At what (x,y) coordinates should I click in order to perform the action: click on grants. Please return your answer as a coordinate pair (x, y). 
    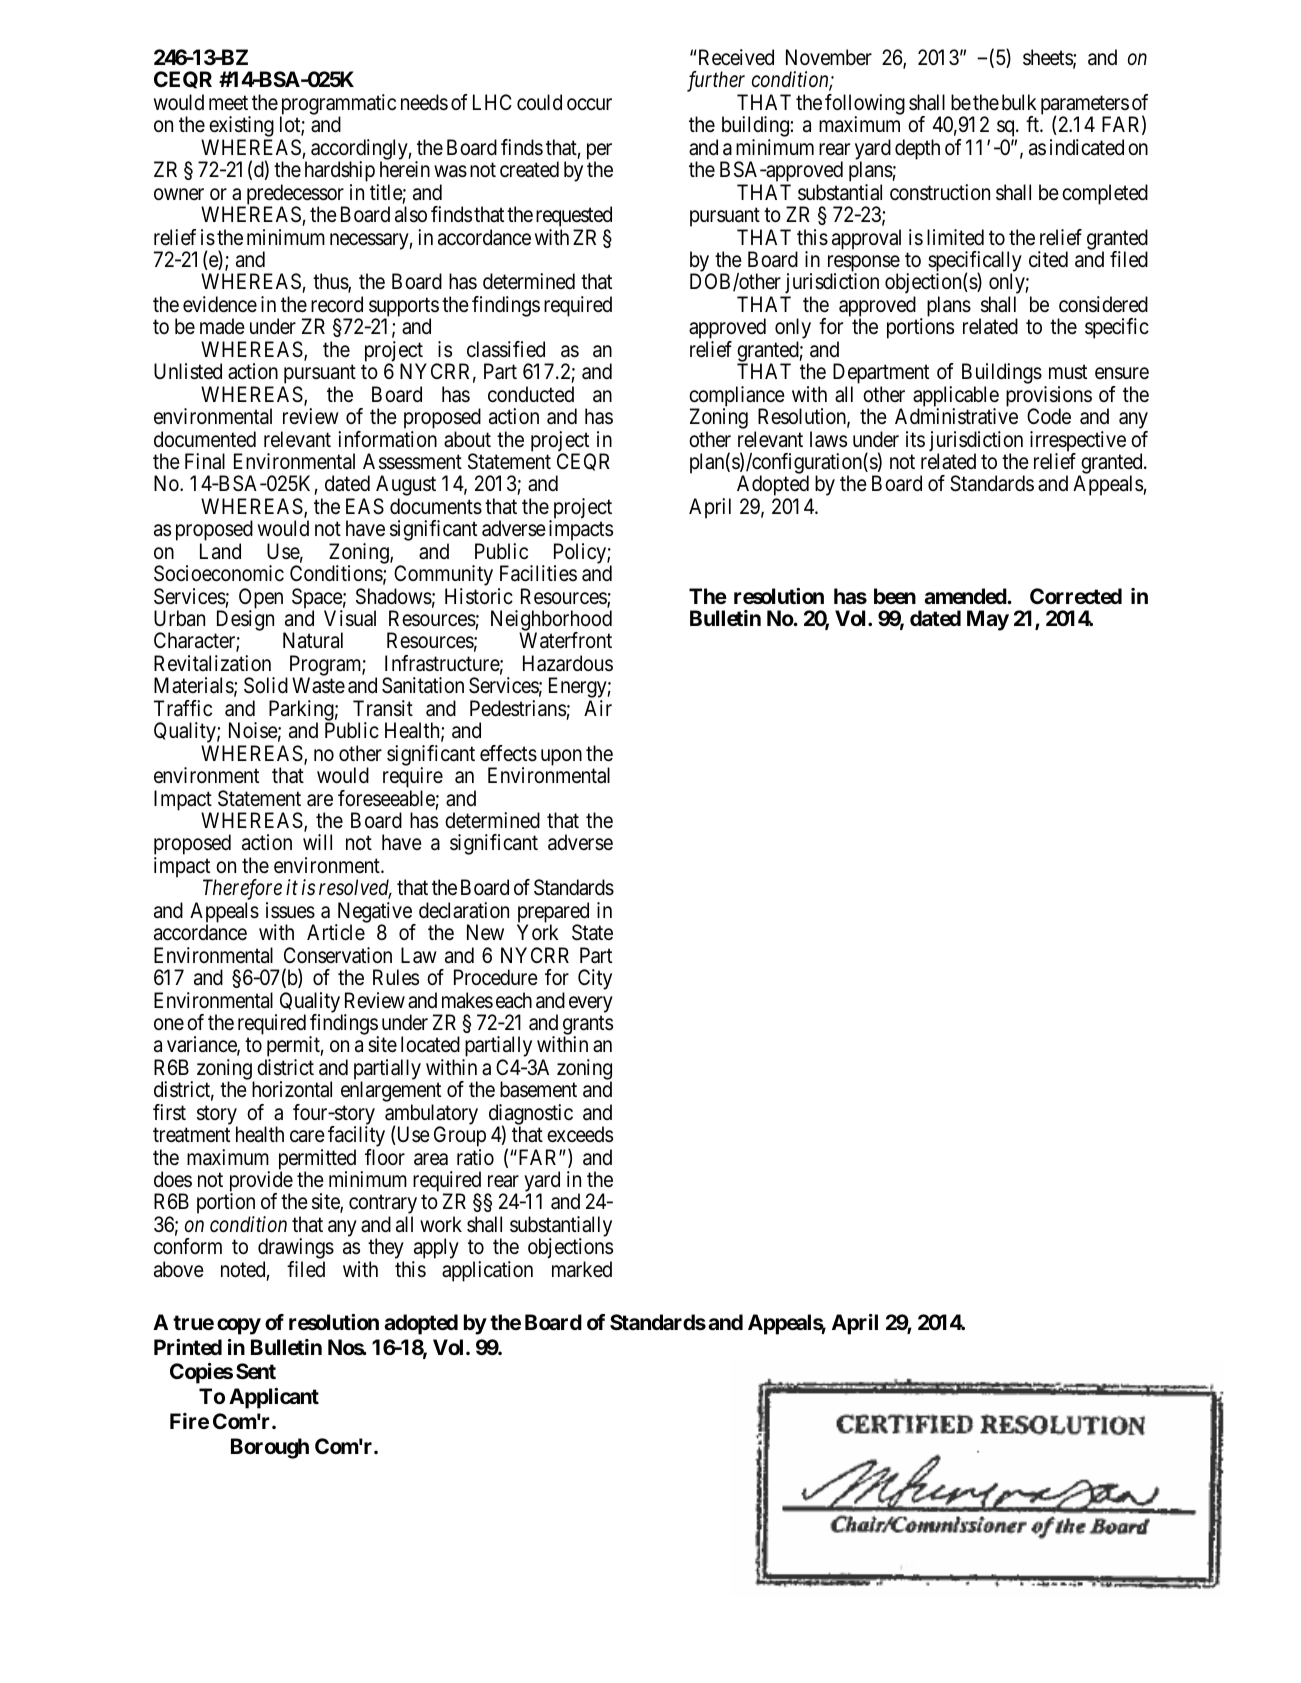
    Looking at the image, I should click on (588, 1027).
